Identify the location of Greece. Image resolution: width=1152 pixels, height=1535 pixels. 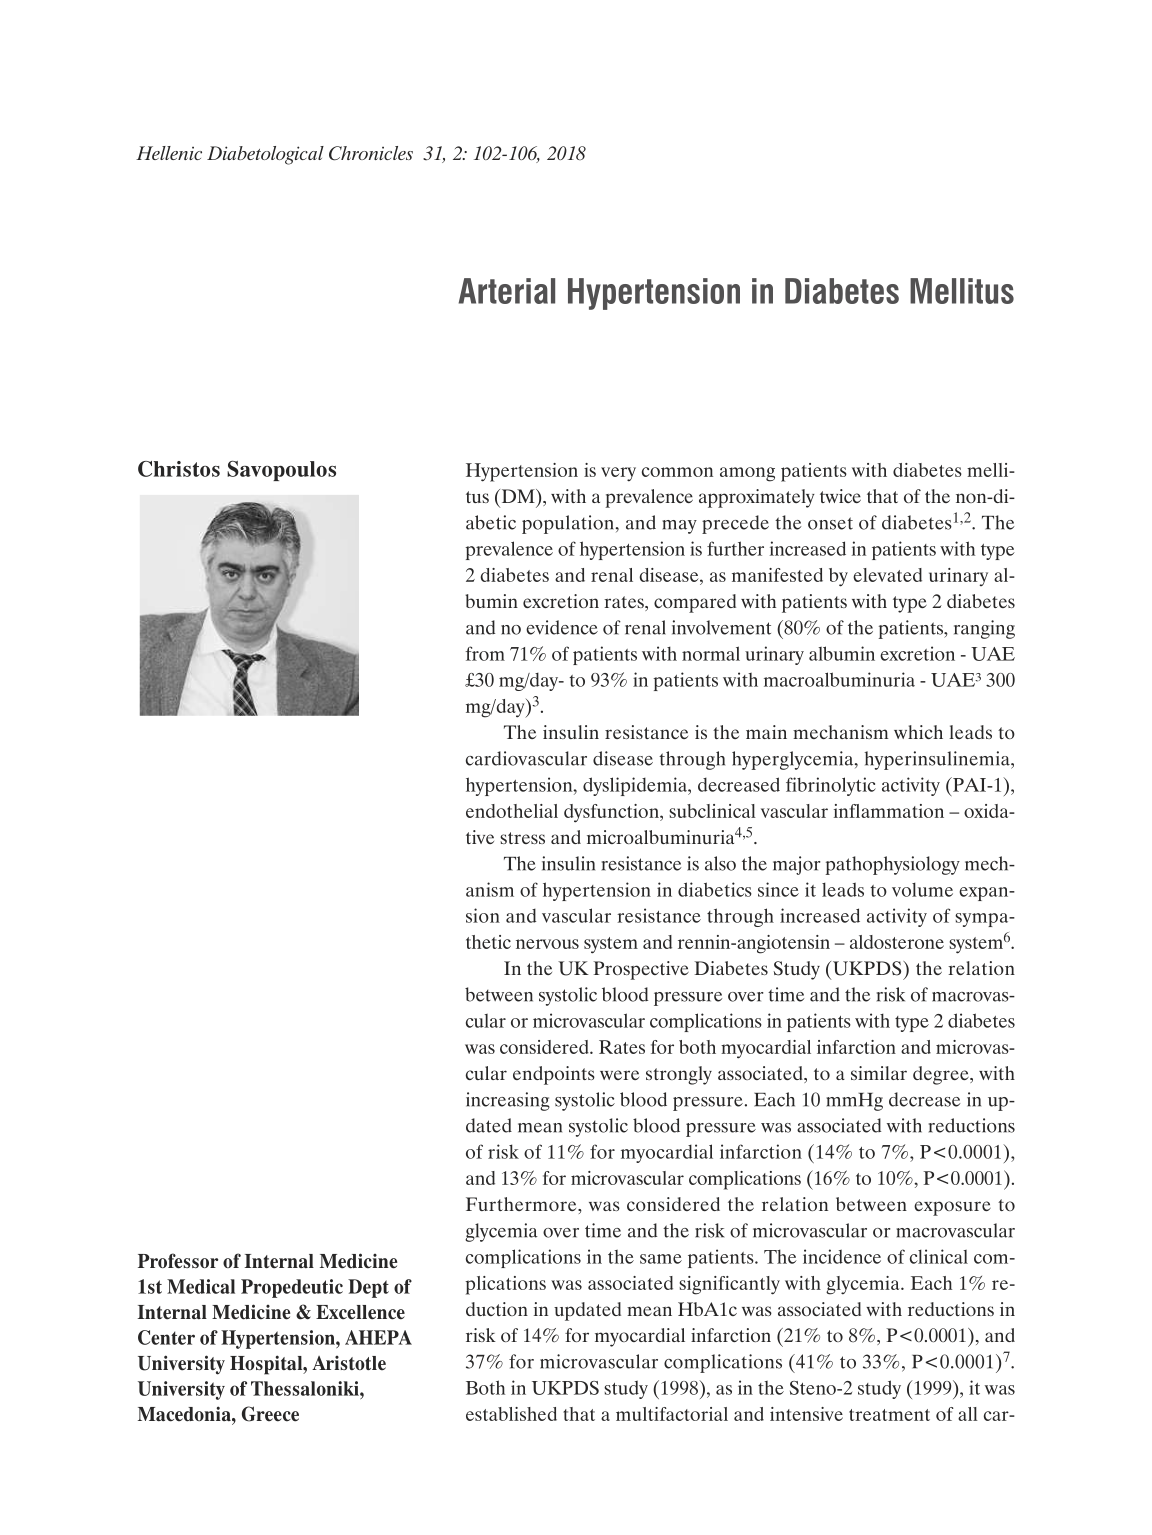
(270, 1414).
